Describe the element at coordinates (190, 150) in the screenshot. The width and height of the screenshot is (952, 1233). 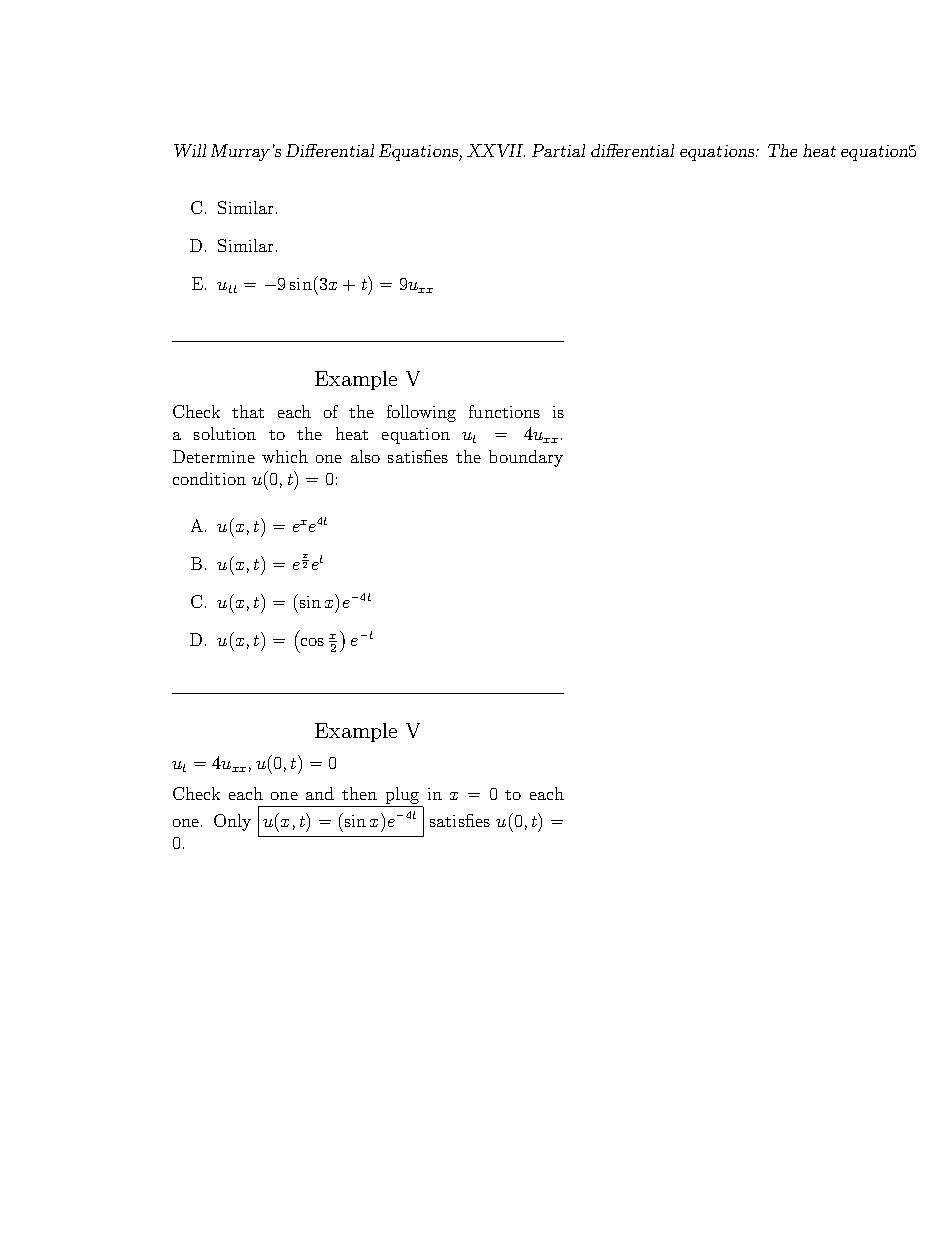
I see `Will` at that location.
